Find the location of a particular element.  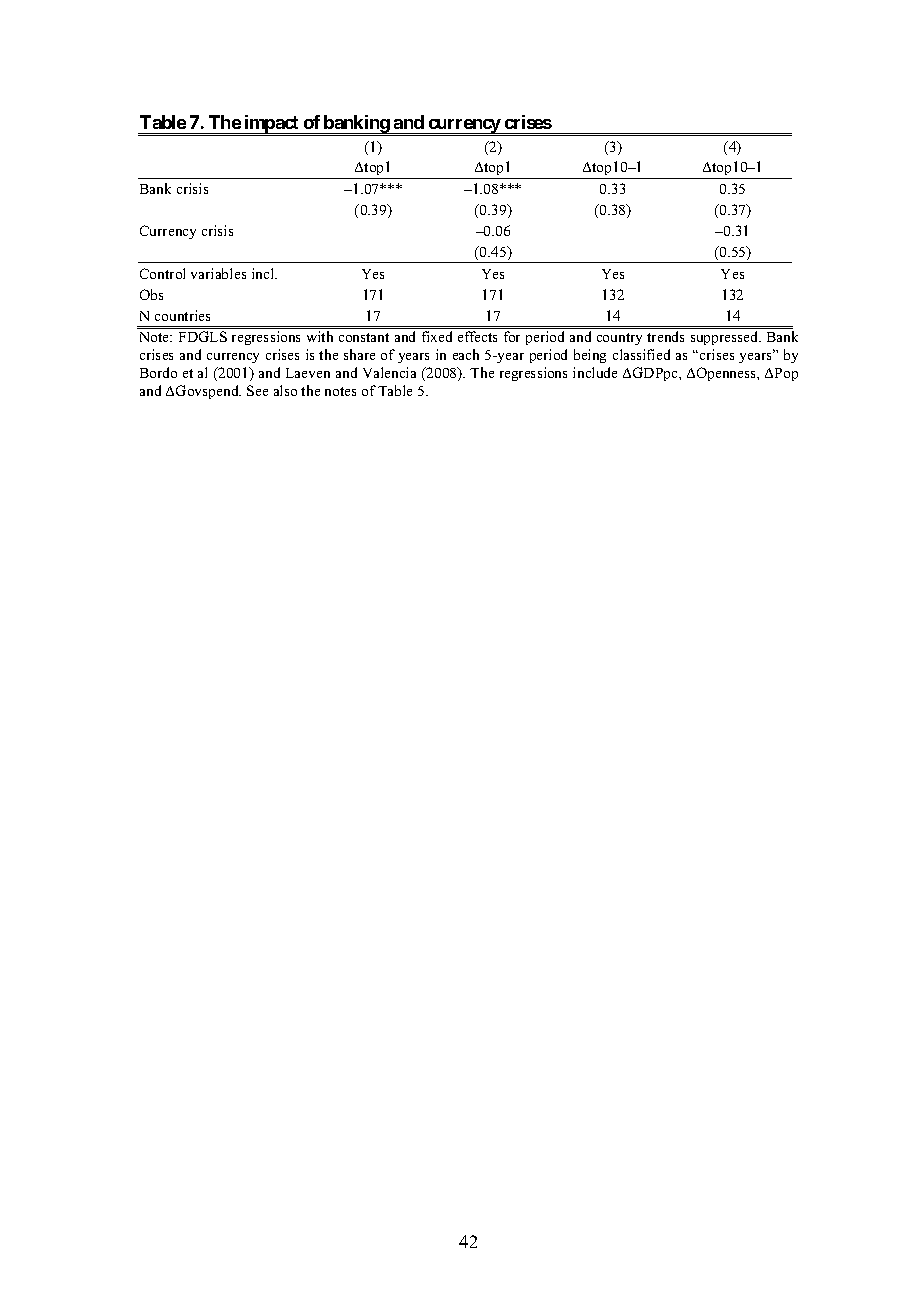

being is located at coordinates (590, 356).
